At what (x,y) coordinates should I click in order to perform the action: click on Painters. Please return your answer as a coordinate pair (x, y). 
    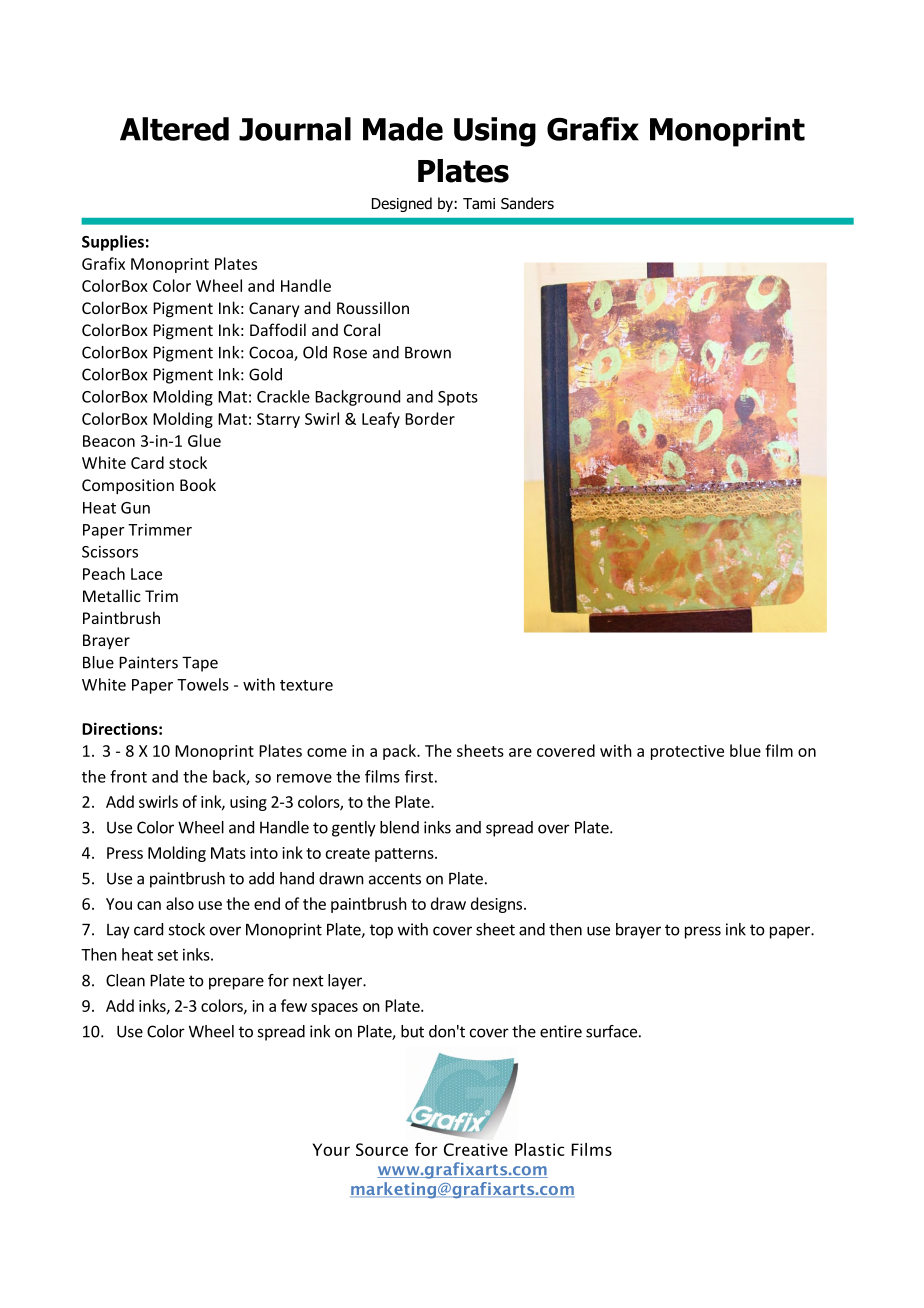
    Looking at the image, I should click on (148, 662).
